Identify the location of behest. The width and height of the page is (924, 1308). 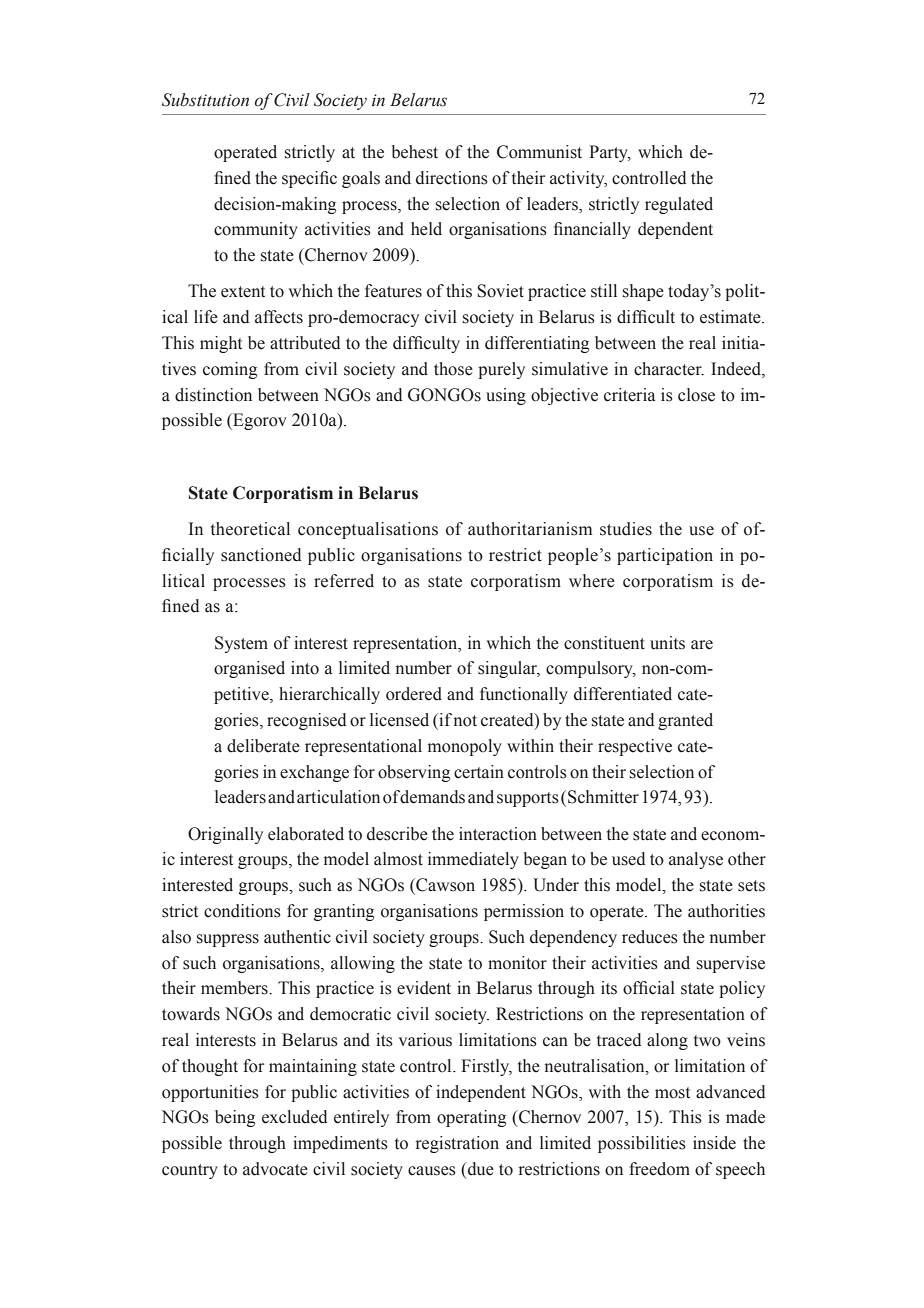
(415, 152).
